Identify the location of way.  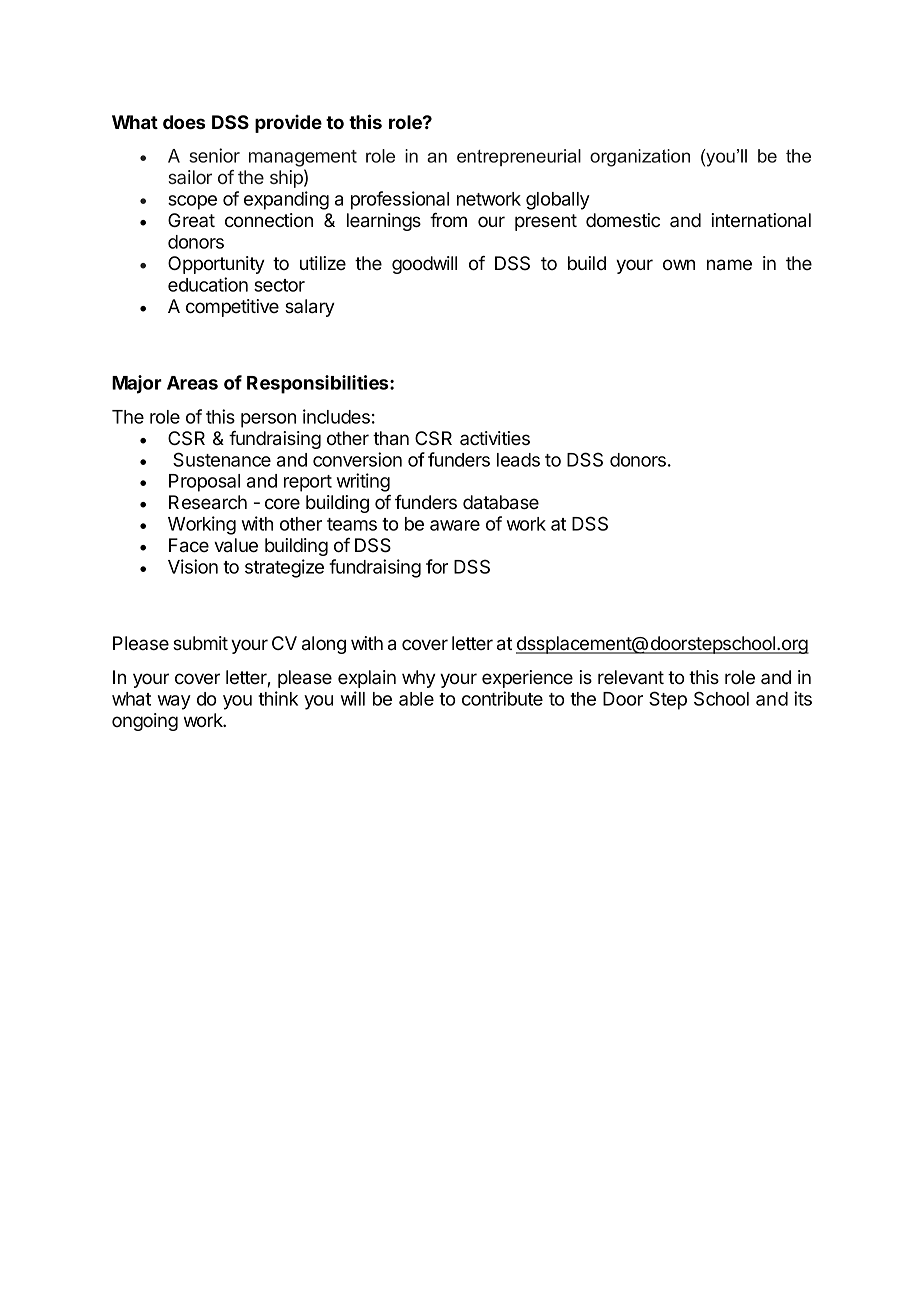
(174, 702).
